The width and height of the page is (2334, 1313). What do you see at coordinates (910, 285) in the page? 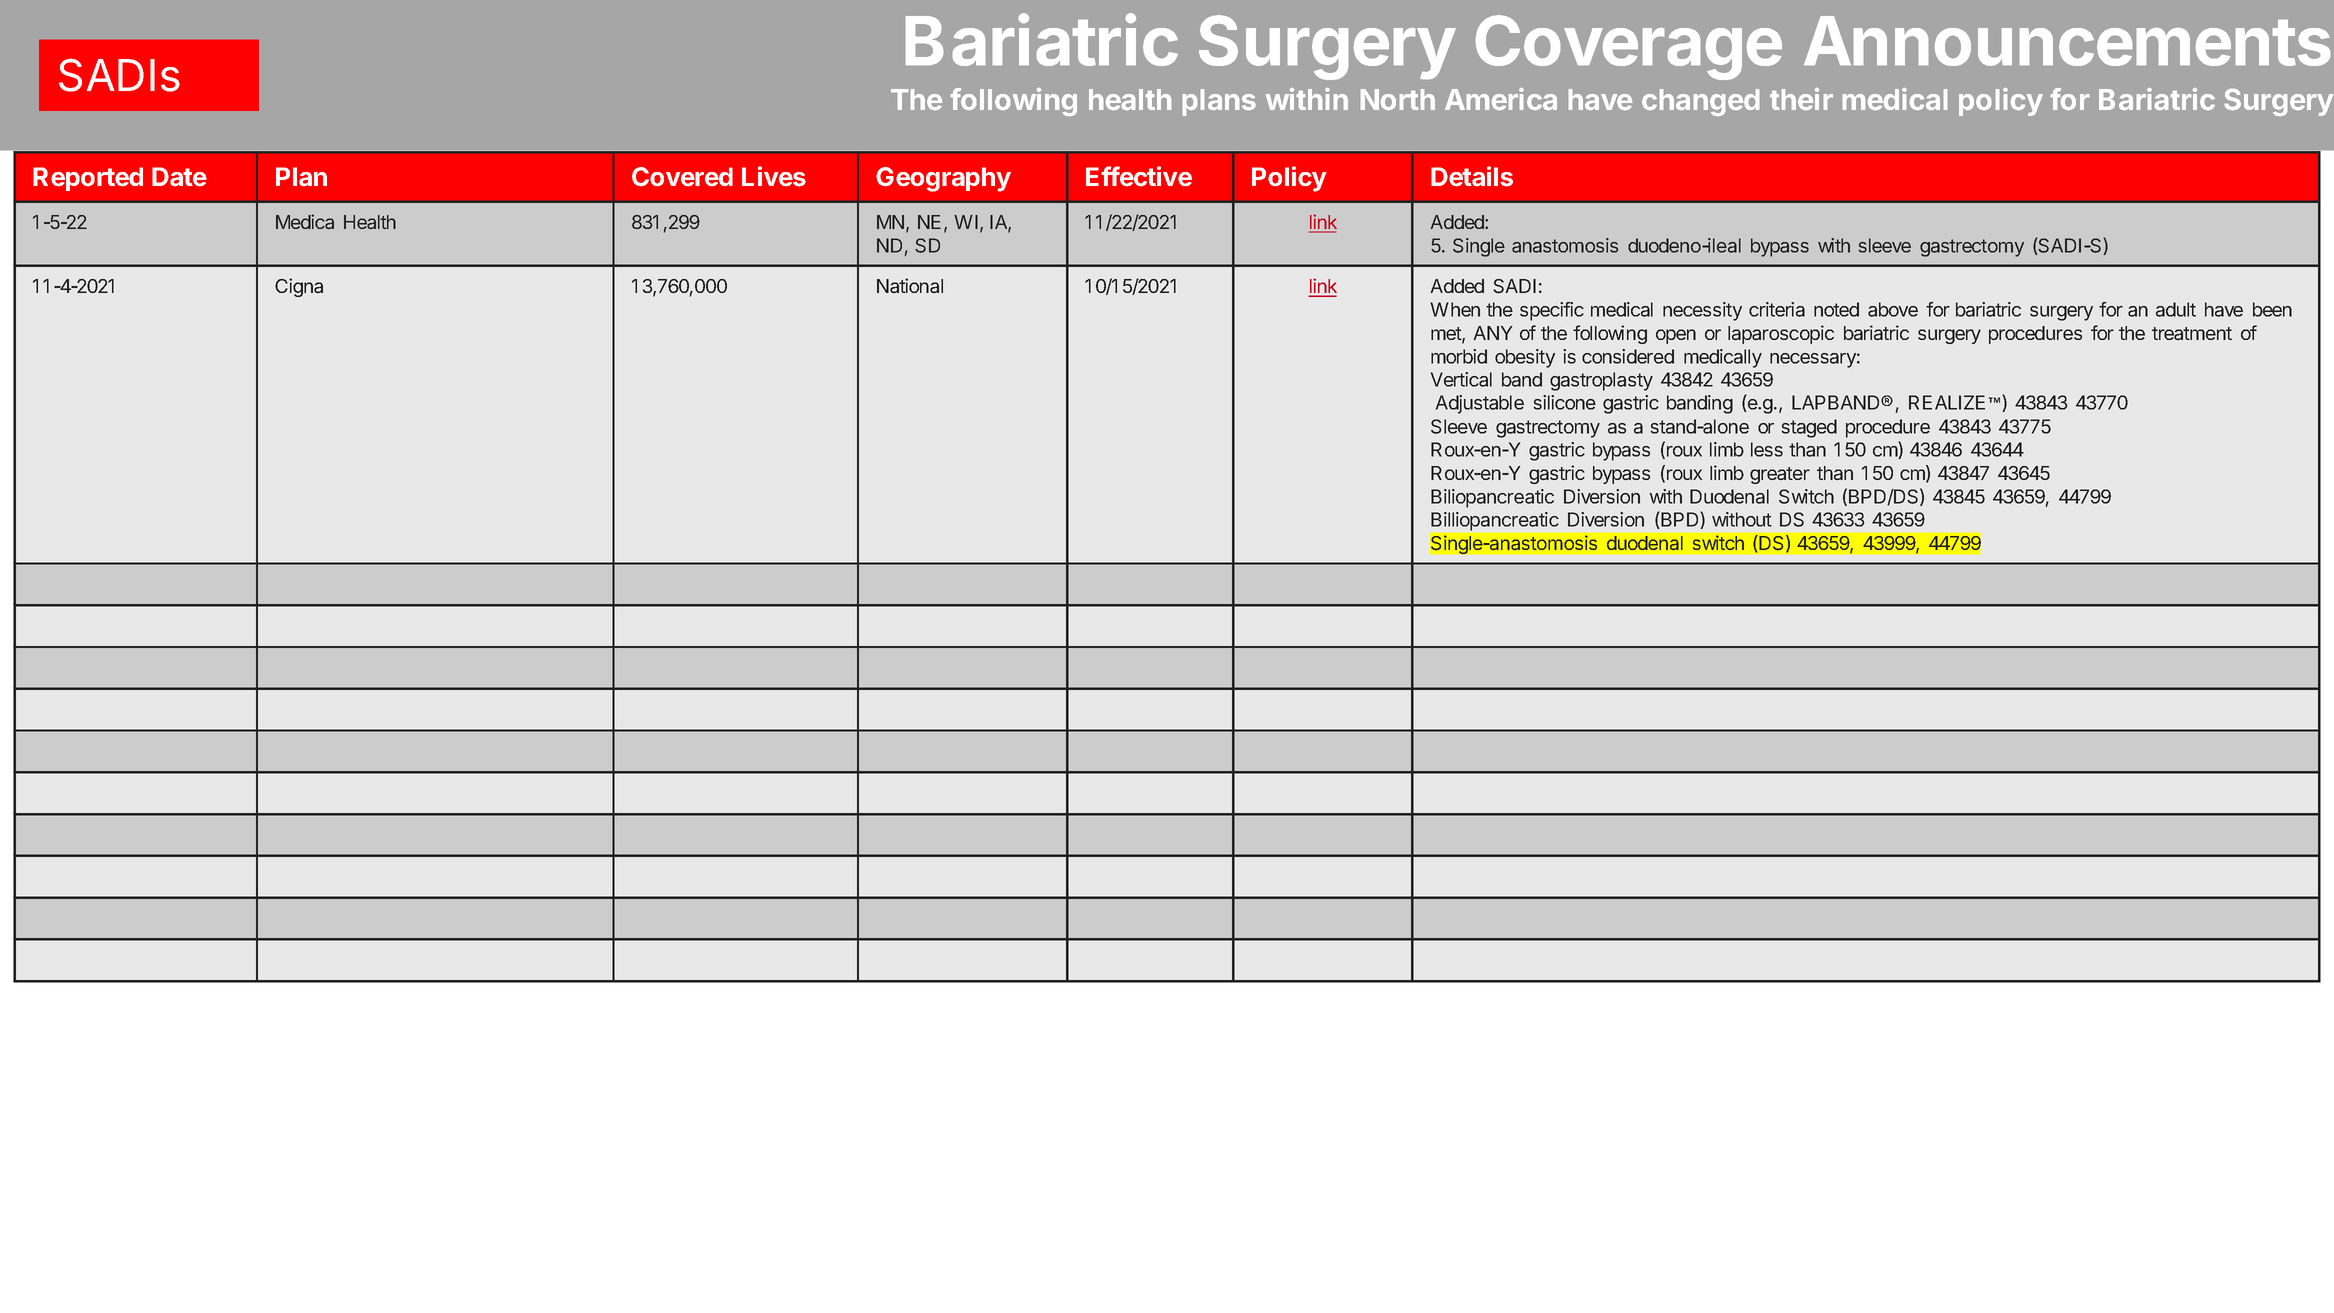
I see `National` at bounding box center [910, 285].
